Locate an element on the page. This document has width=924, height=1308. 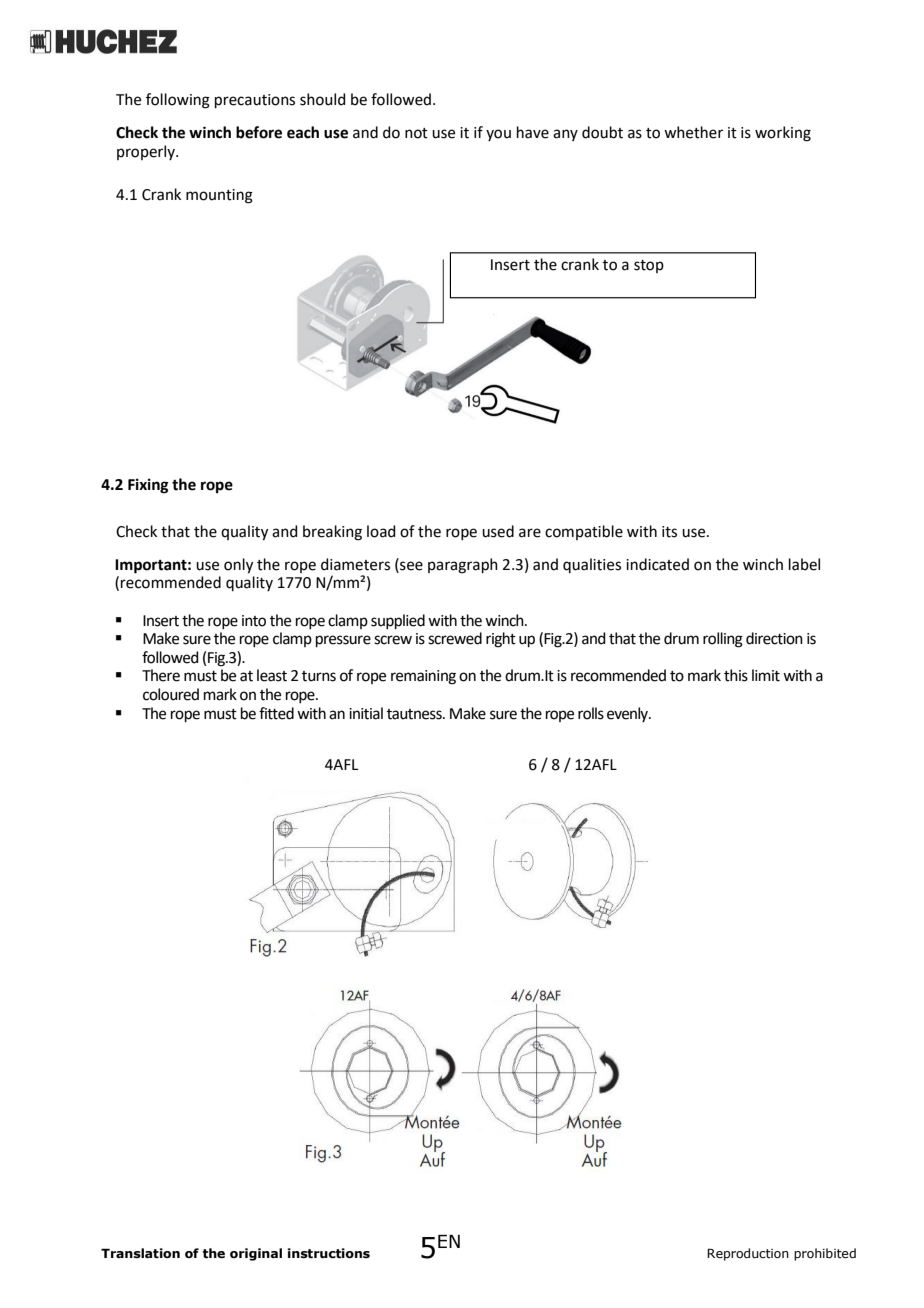
original is located at coordinates (256, 1254).
